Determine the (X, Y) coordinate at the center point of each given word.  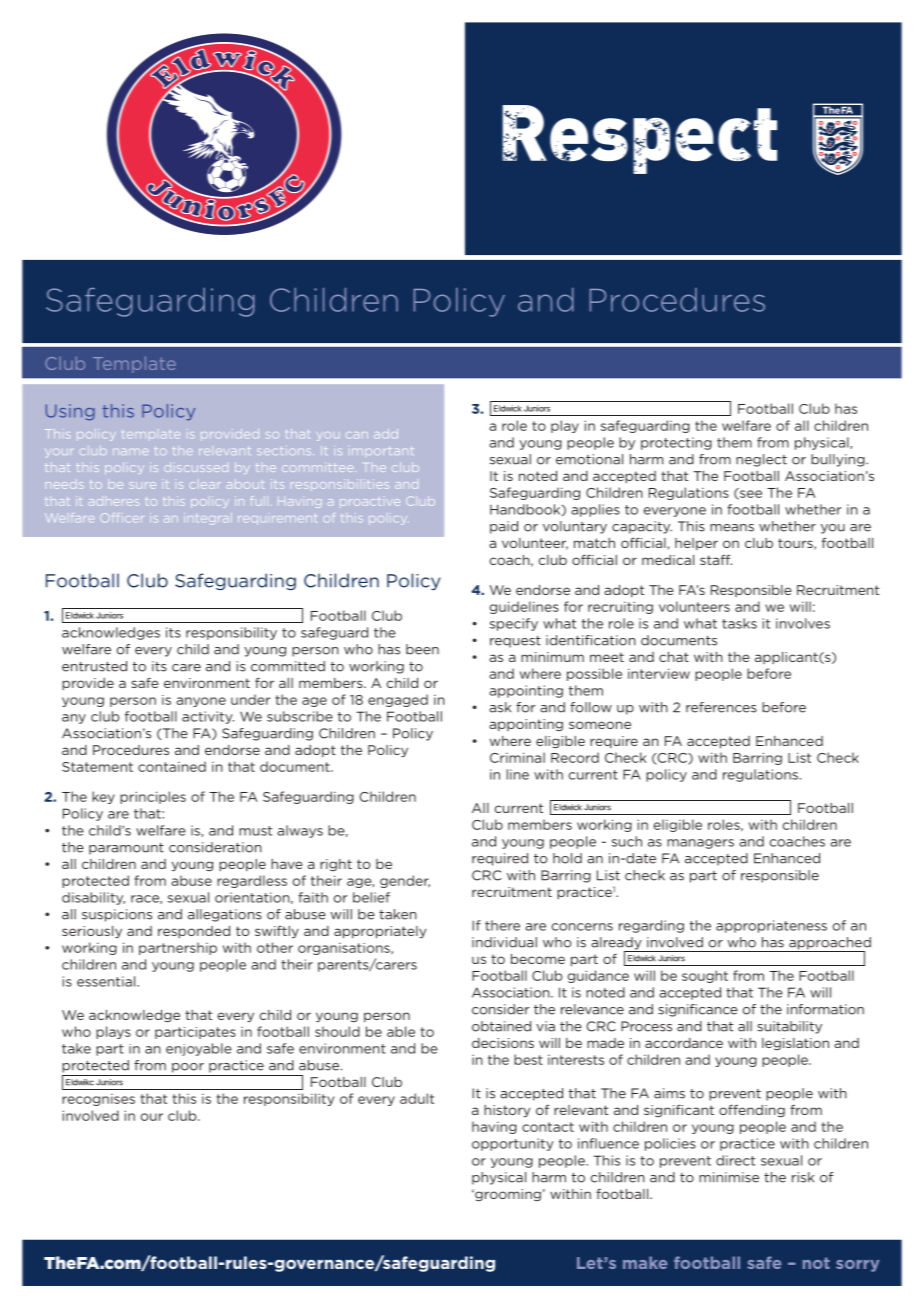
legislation (795, 1044)
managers (700, 844)
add (386, 434)
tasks (739, 623)
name (130, 451)
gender (405, 881)
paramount (126, 849)
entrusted (94, 666)
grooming (507, 1195)
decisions (503, 1043)
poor (188, 1068)
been (422, 649)
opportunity (513, 1144)
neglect (761, 460)
